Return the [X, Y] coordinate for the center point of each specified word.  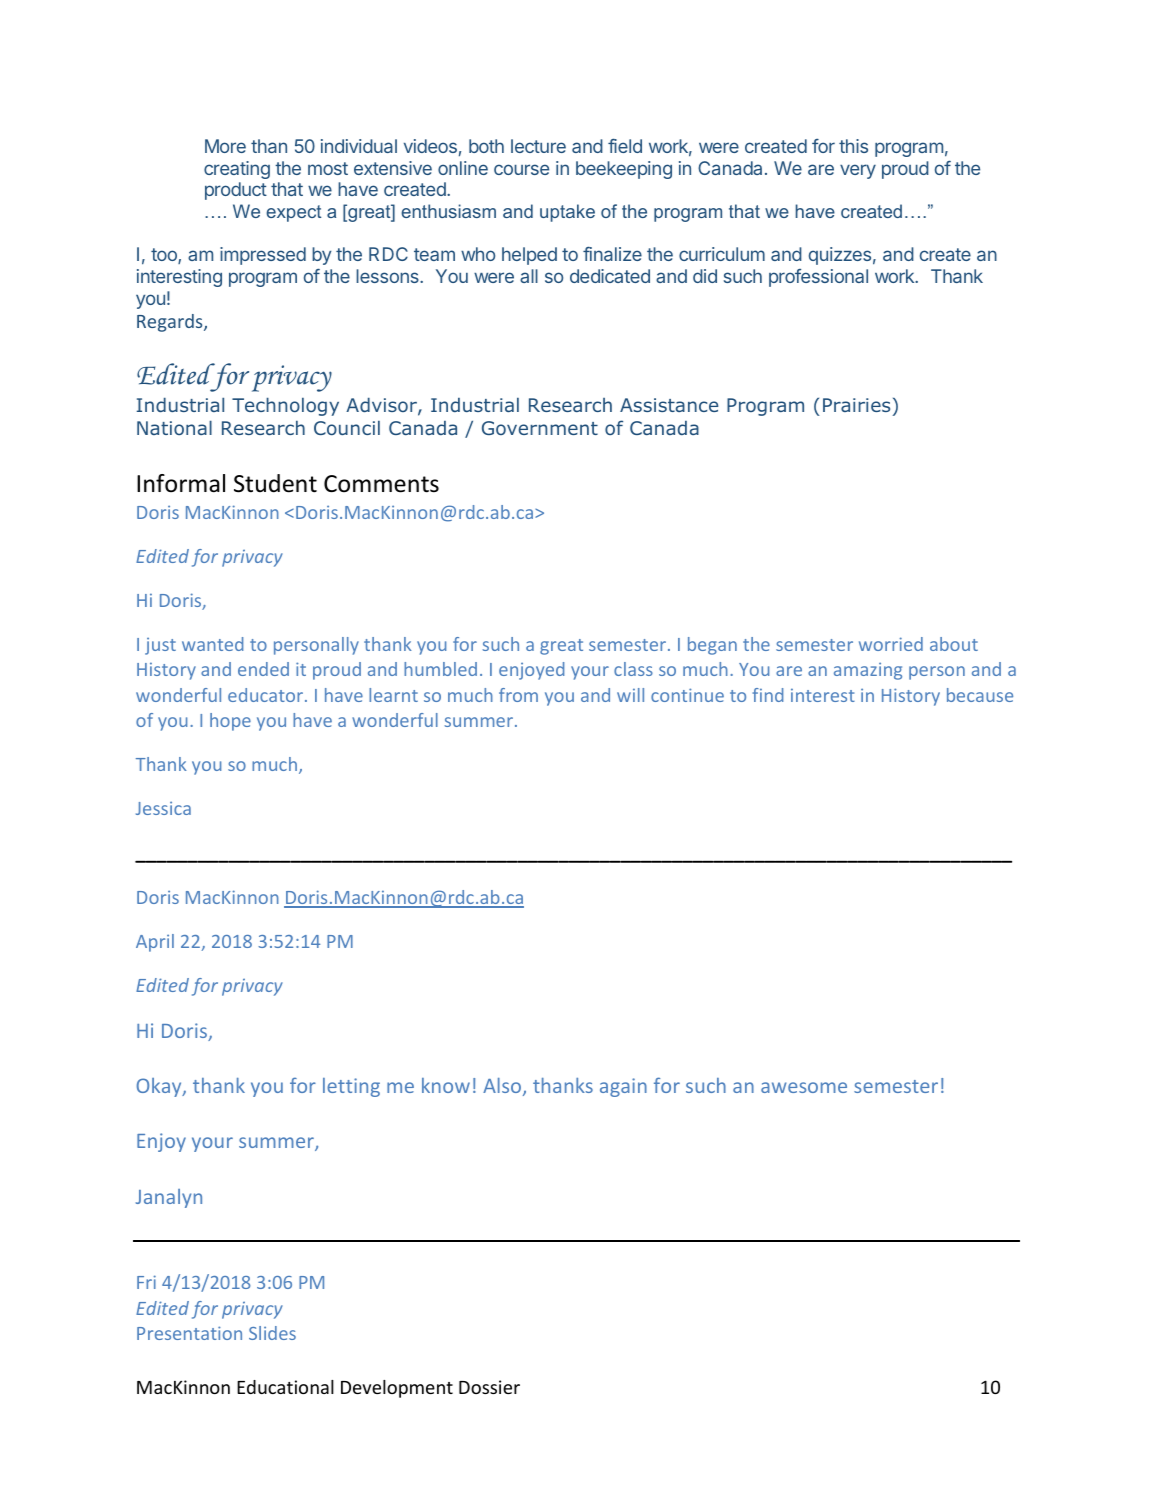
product [236, 191]
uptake [567, 213]
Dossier [489, 1387]
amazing [868, 671]
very [858, 171]
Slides [272, 1333]
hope [230, 722]
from [518, 695]
